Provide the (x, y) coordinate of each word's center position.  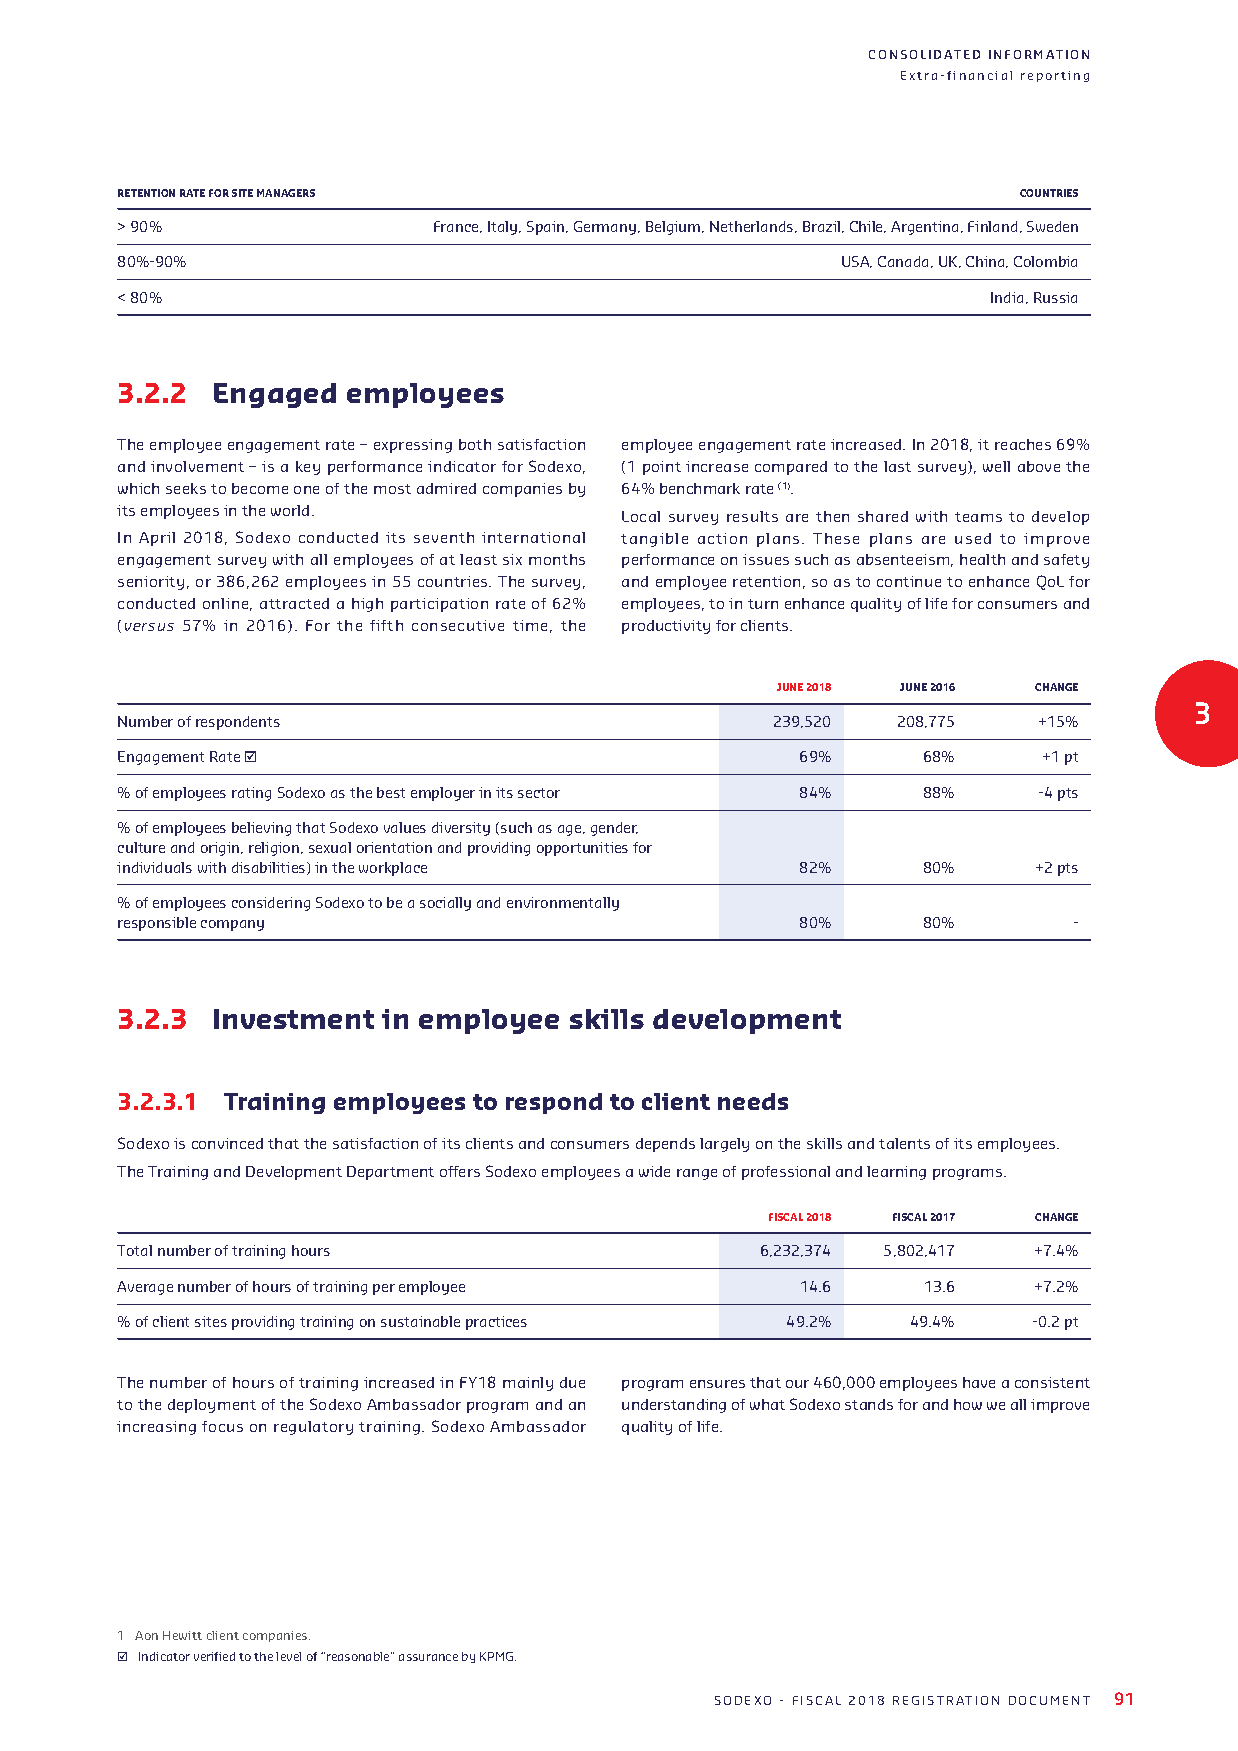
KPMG (498, 1656)
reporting (1055, 76)
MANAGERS (286, 193)
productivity (666, 627)
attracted (294, 603)
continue (909, 581)
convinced (227, 1143)
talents (904, 1143)
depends (665, 1145)
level (288, 1656)
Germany (605, 228)
